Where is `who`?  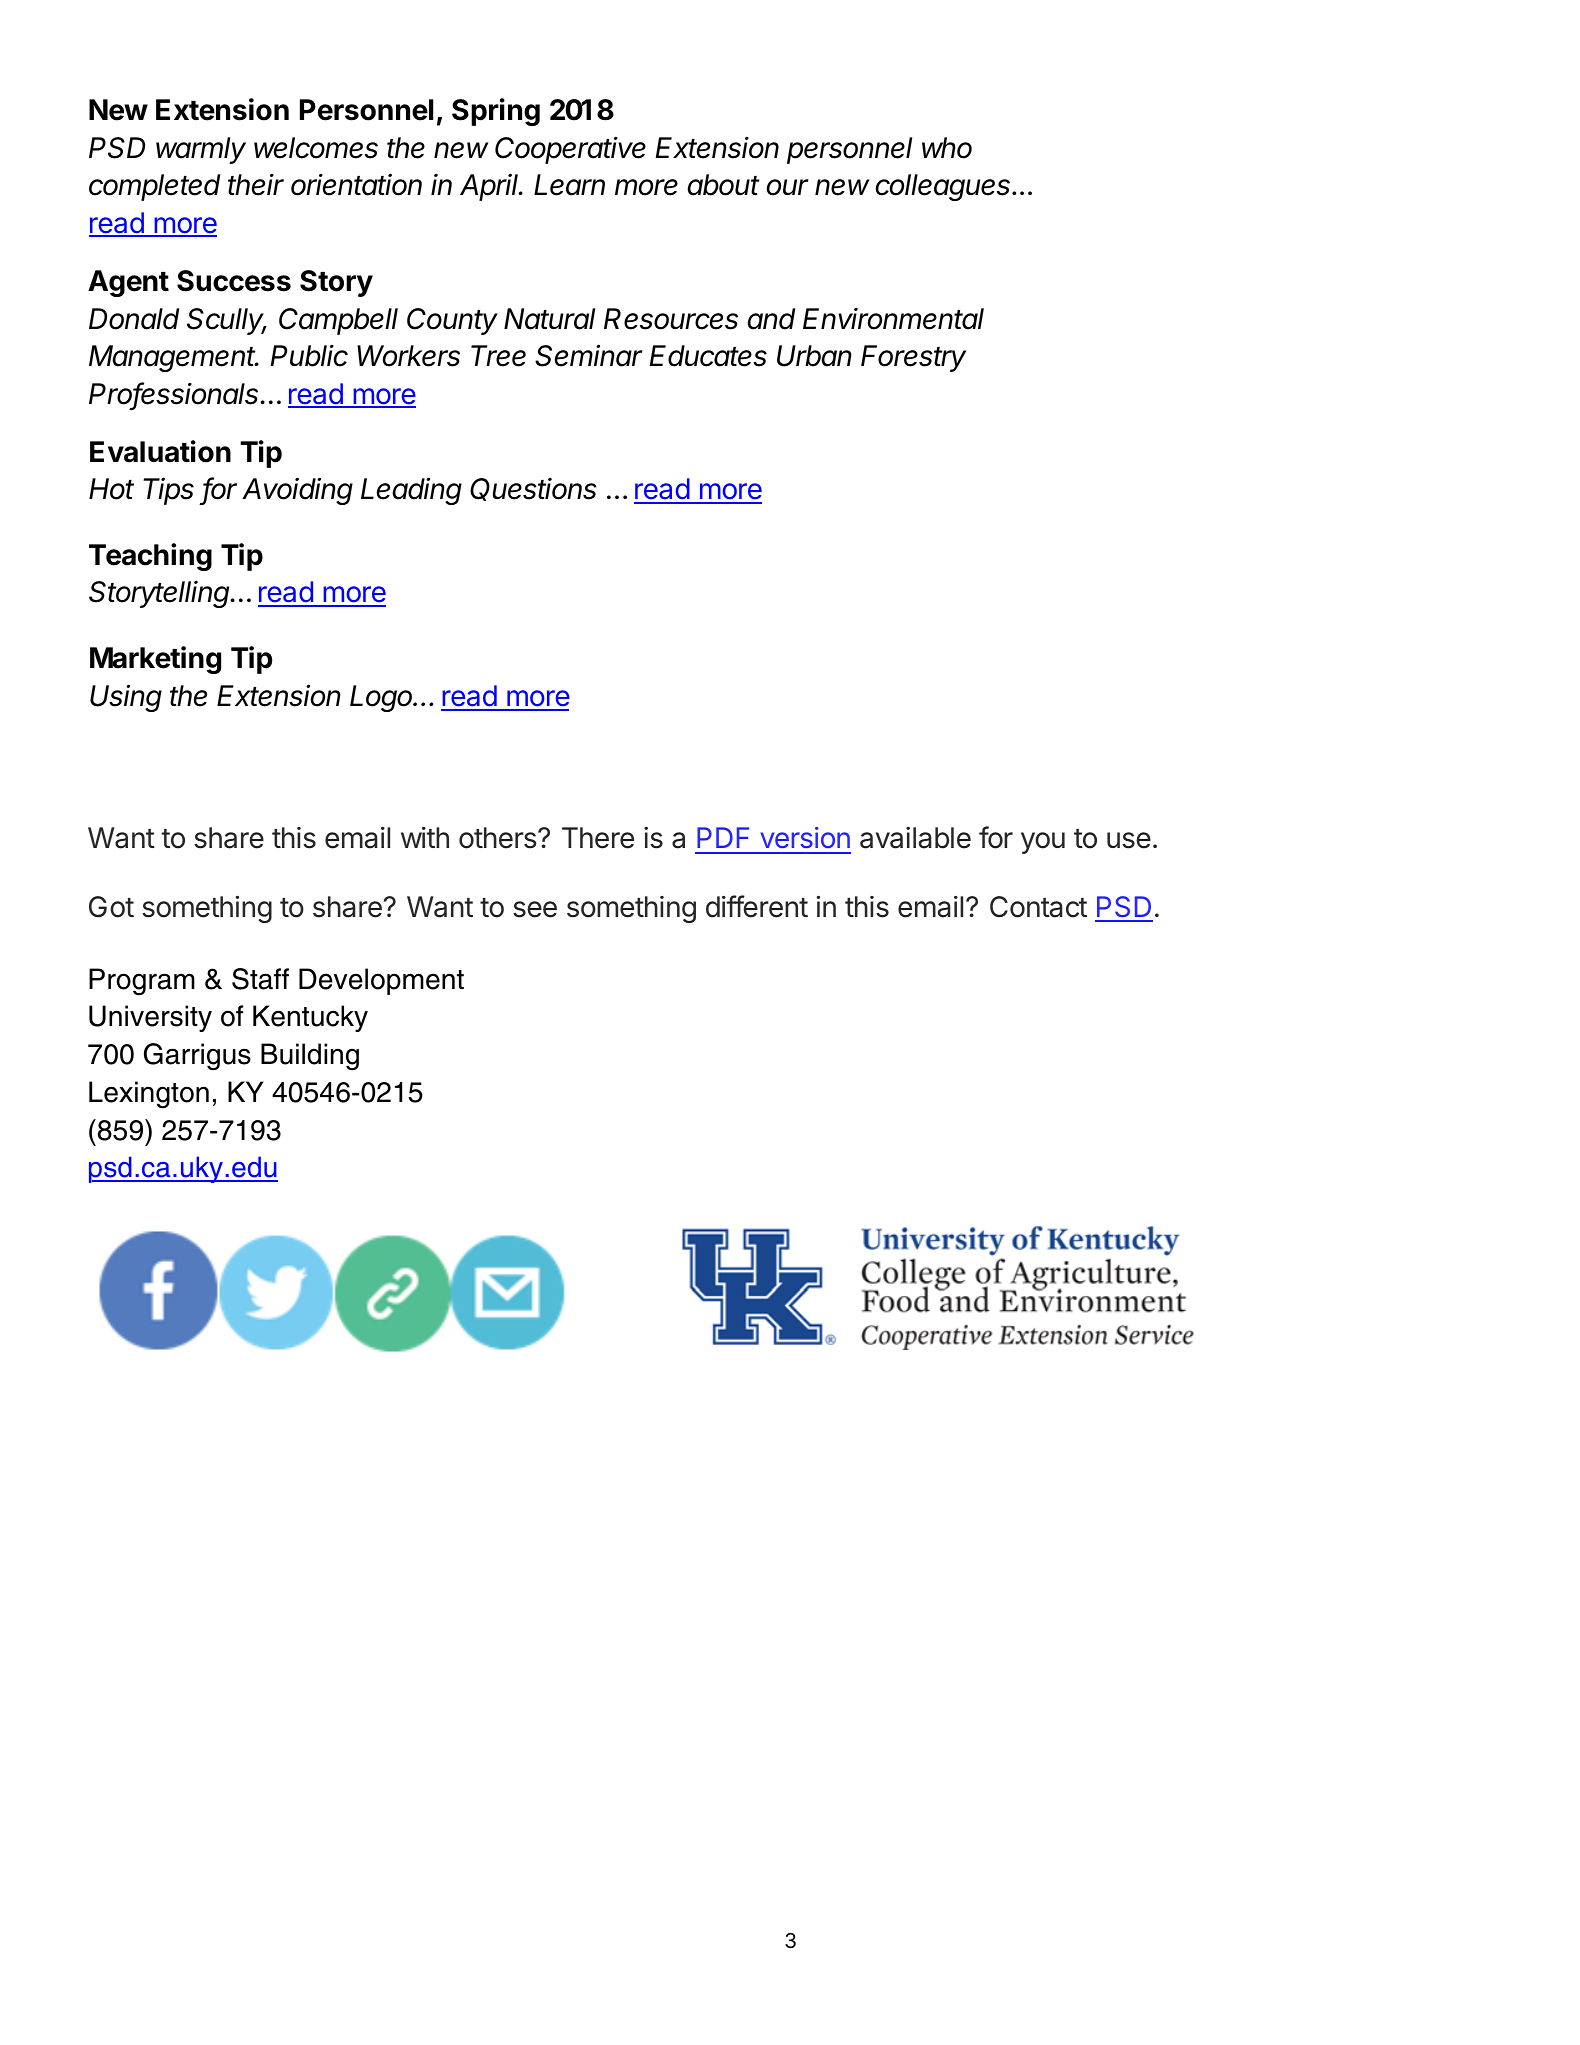 who is located at coordinates (947, 148).
